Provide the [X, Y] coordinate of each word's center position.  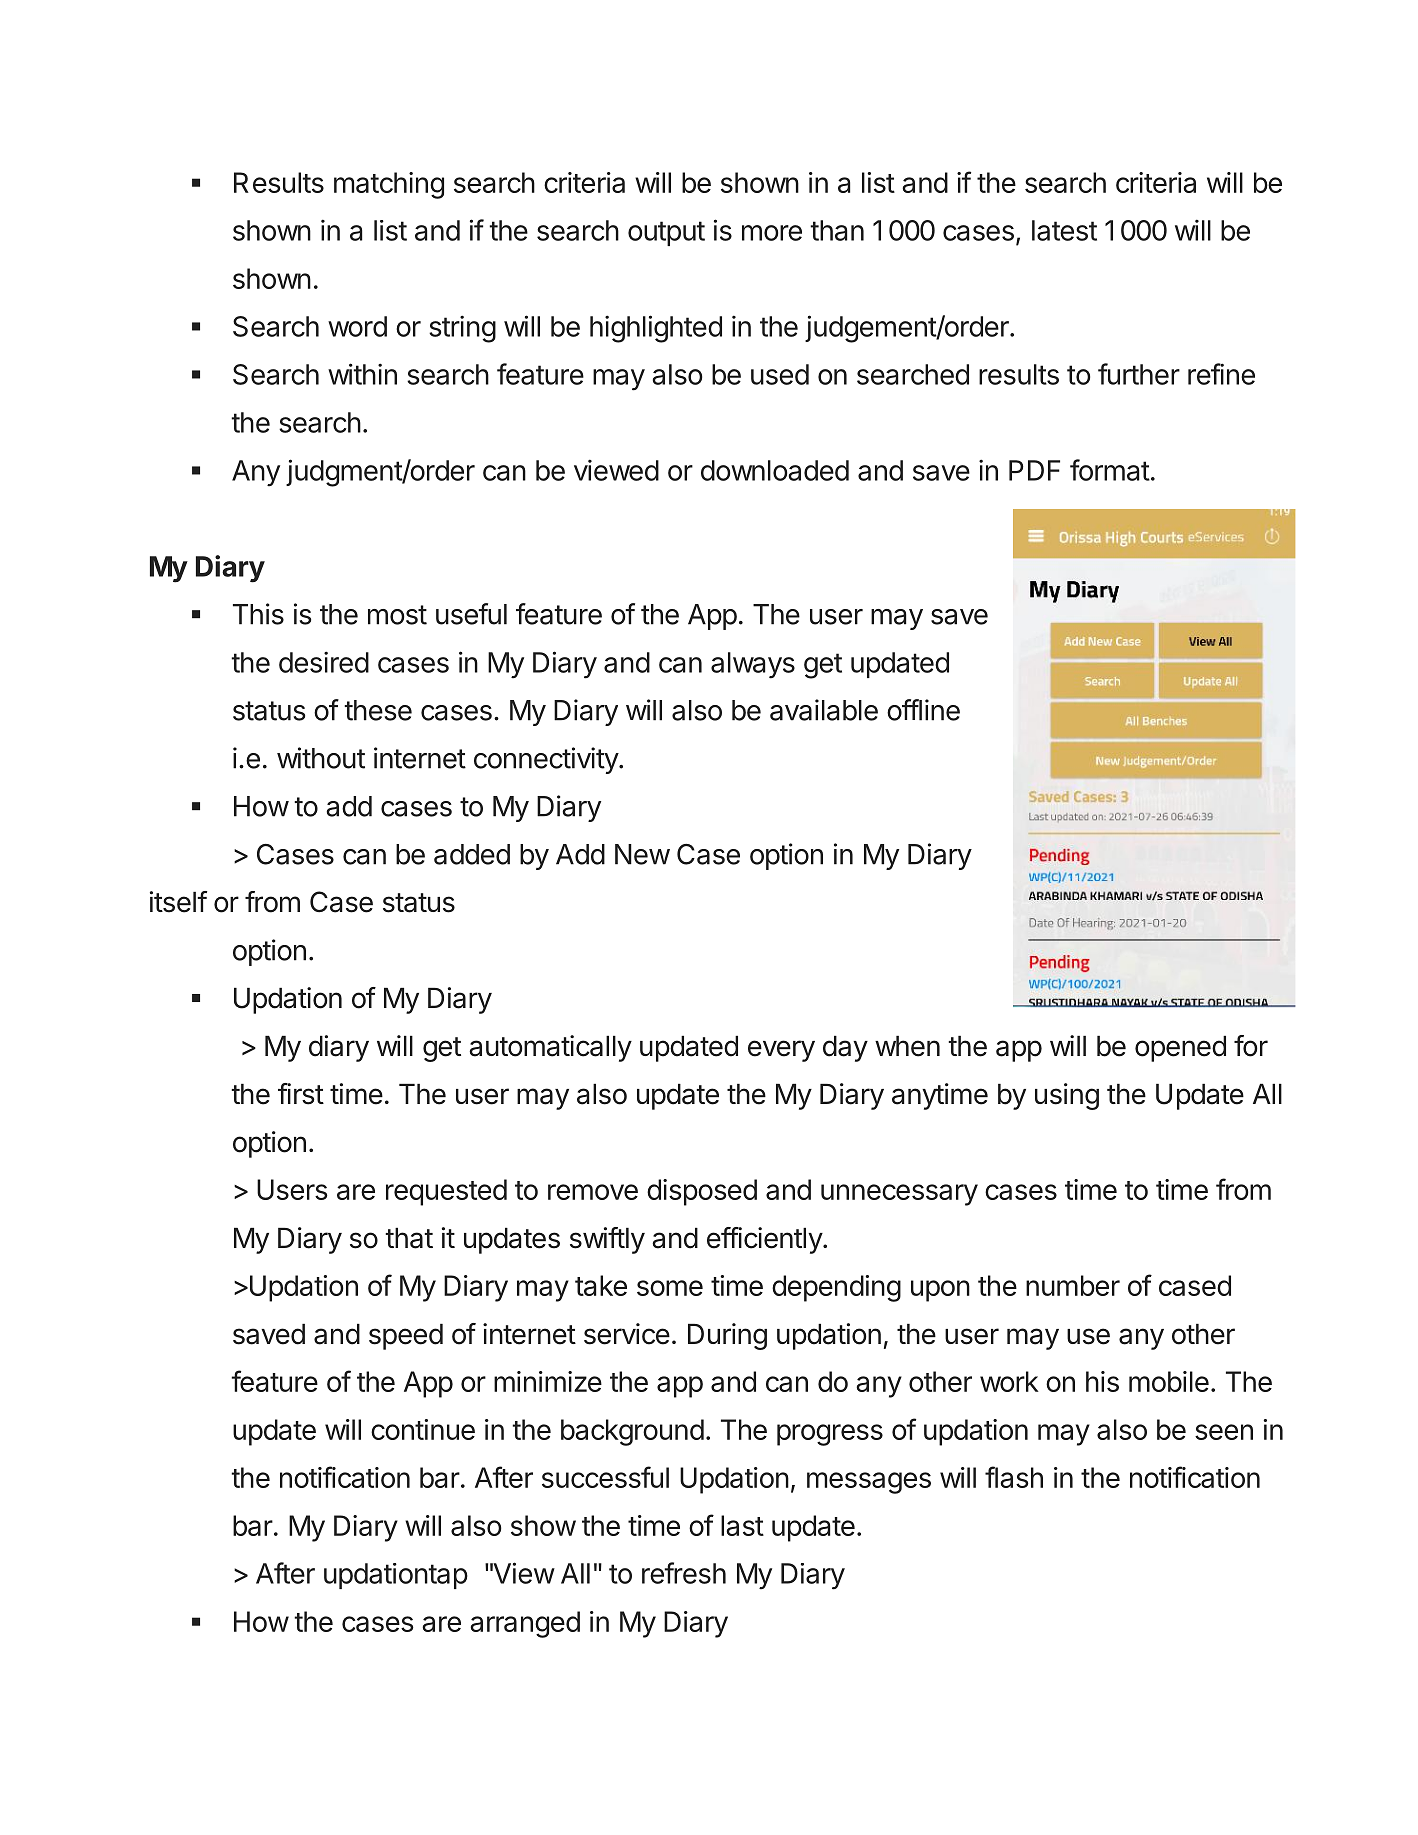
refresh [684, 1573]
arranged [525, 1624]
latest [1064, 230]
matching [389, 185]
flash [1014, 1477]
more [772, 233]
